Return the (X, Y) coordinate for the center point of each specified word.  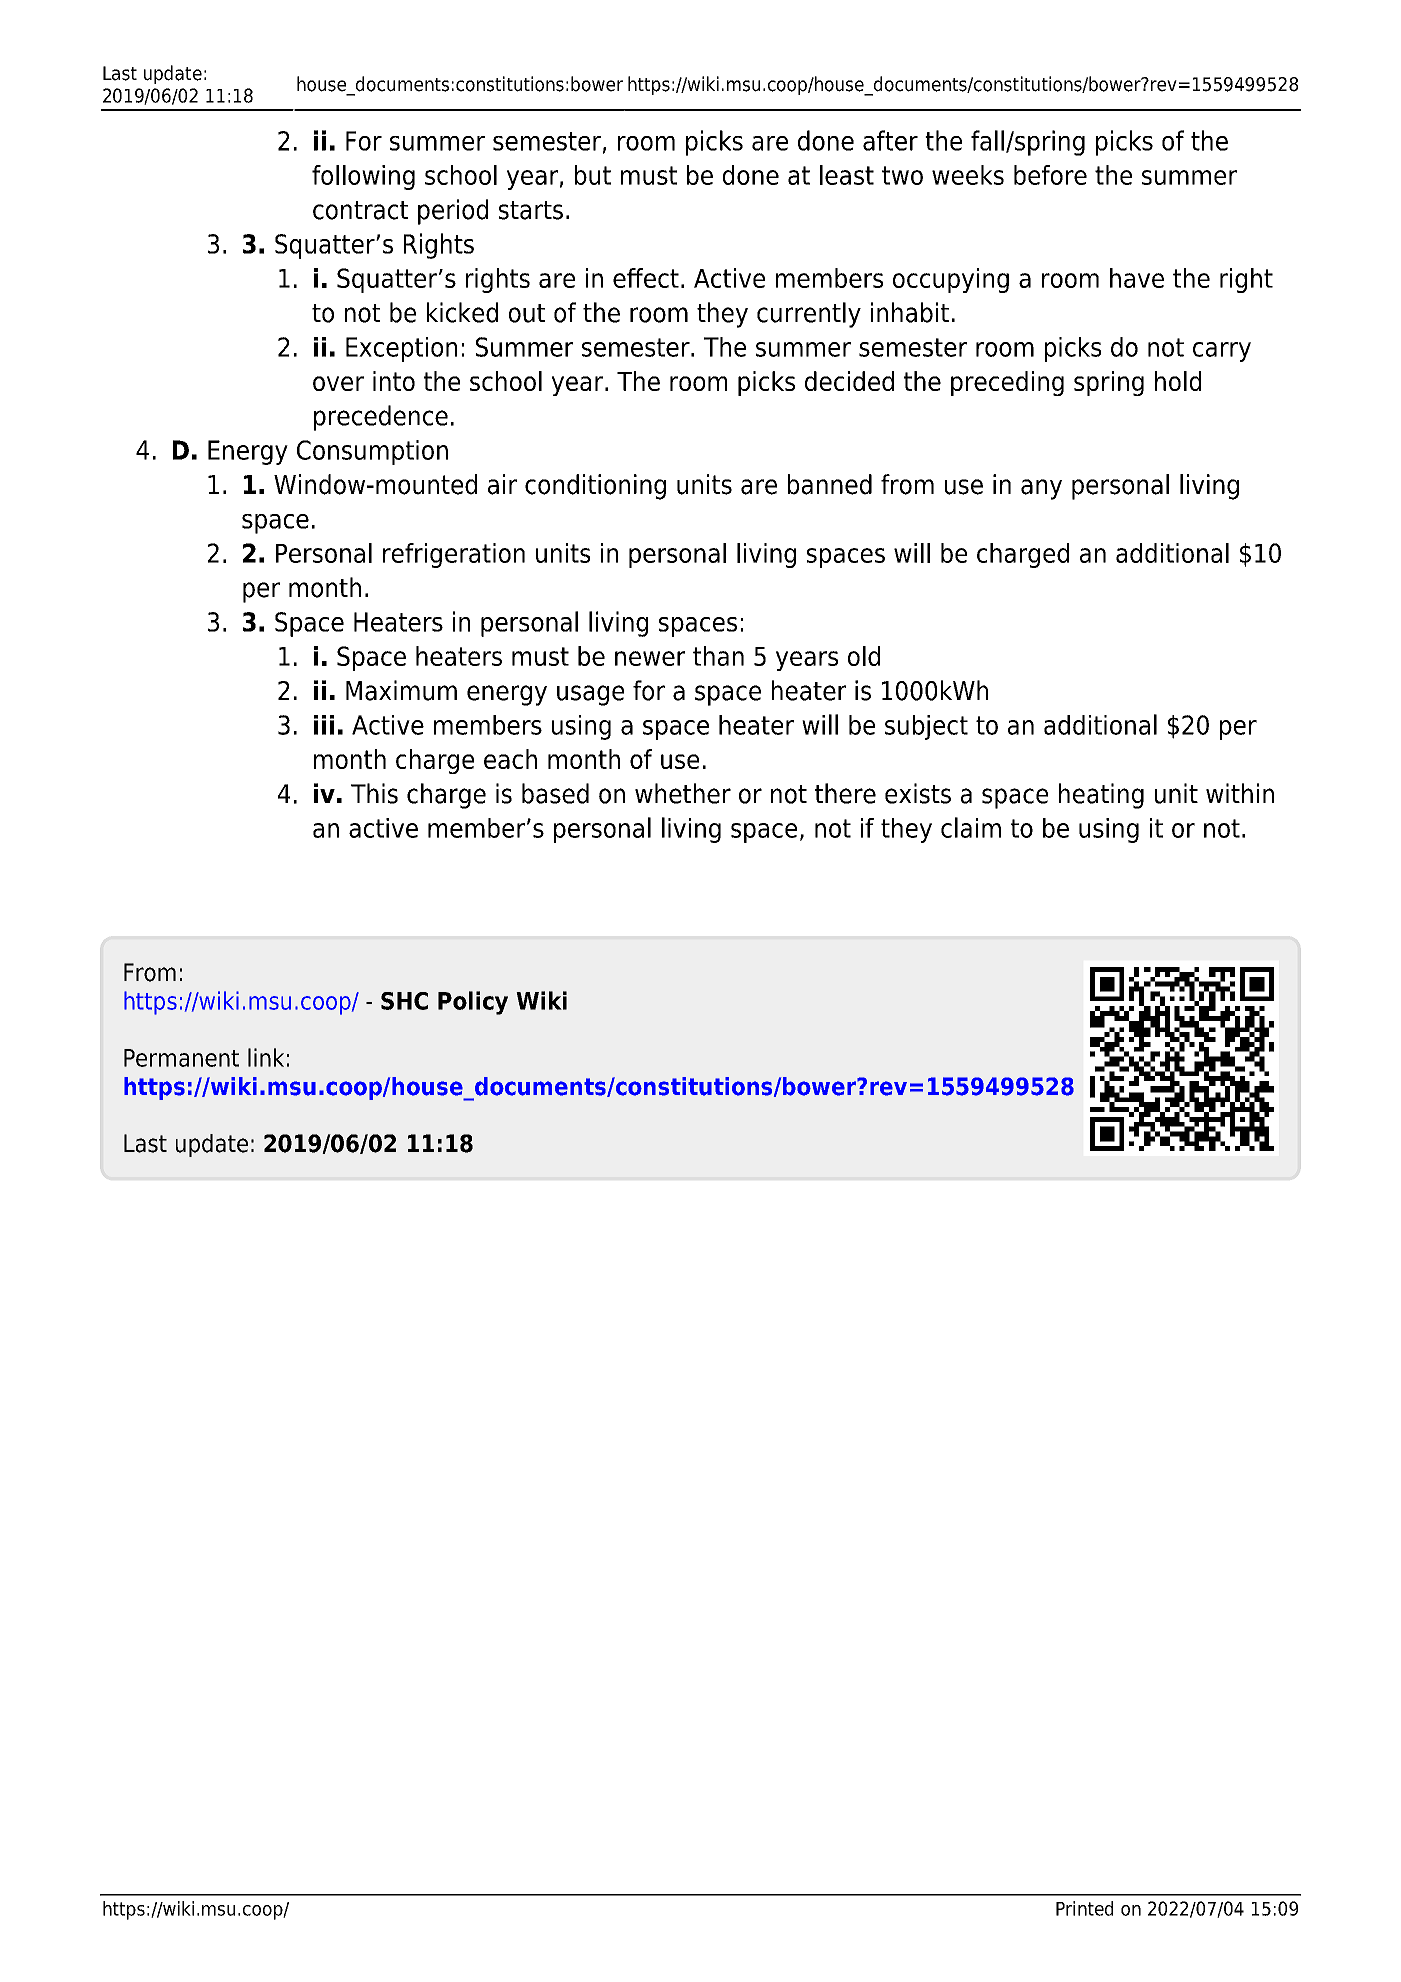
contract (360, 210)
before (1050, 175)
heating (1101, 796)
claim (971, 827)
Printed (1084, 1908)
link (266, 1057)
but (593, 175)
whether (683, 793)
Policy (473, 1003)
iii (324, 725)
